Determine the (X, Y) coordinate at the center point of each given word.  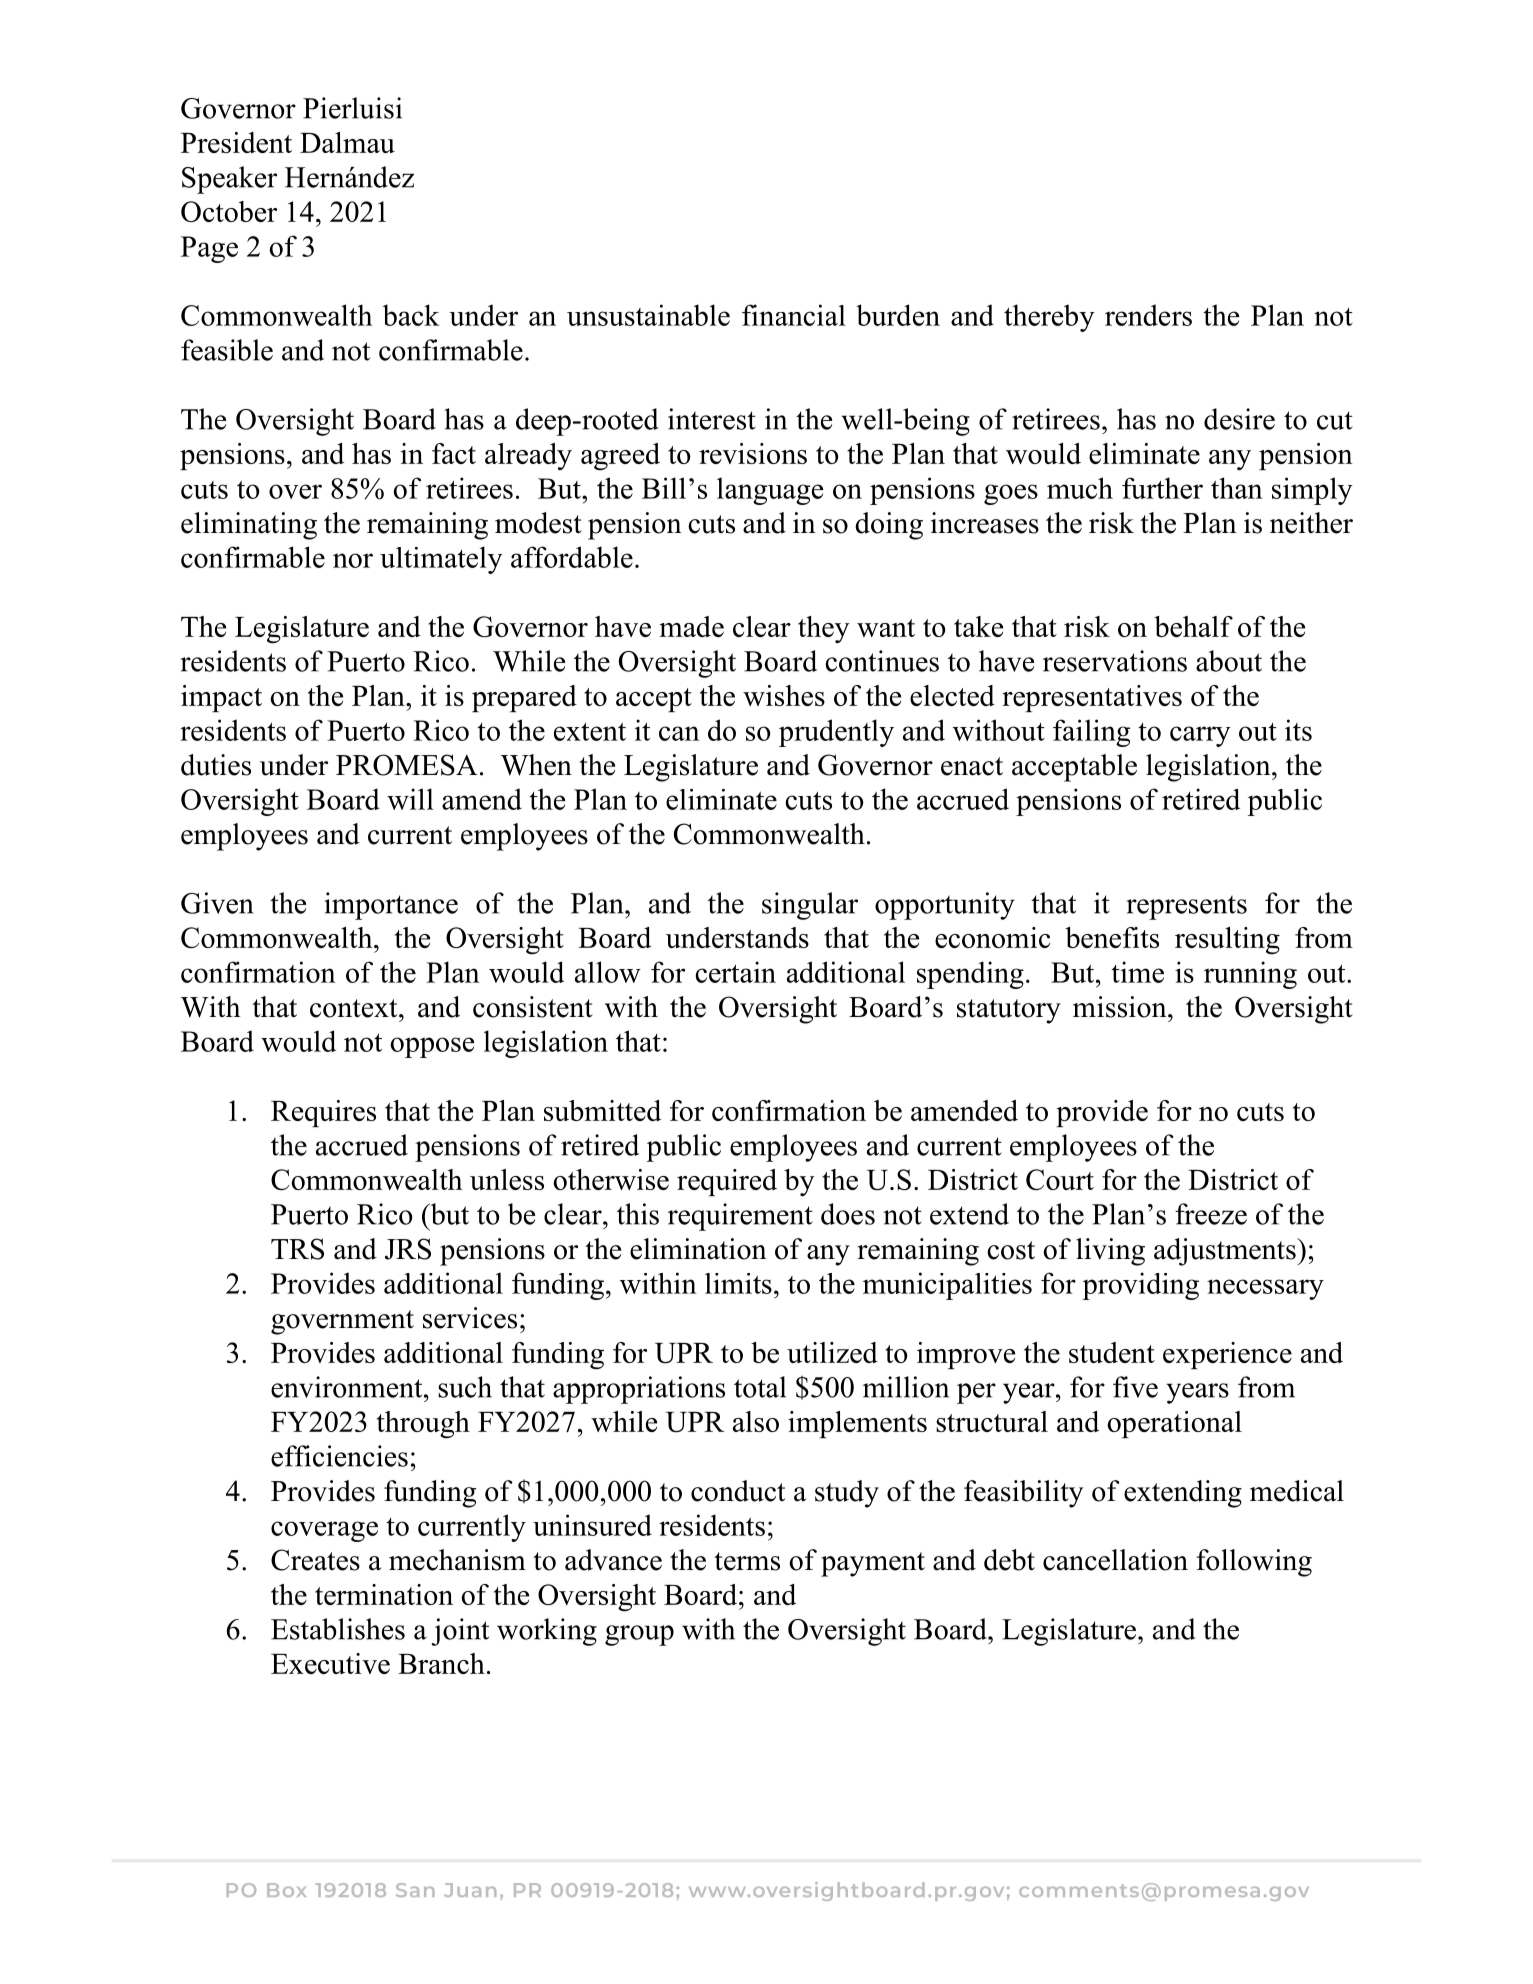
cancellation (1115, 1560)
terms (747, 1561)
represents (1186, 907)
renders (1148, 315)
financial (794, 315)
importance (391, 906)
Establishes (338, 1629)
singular (810, 906)
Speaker (229, 180)
